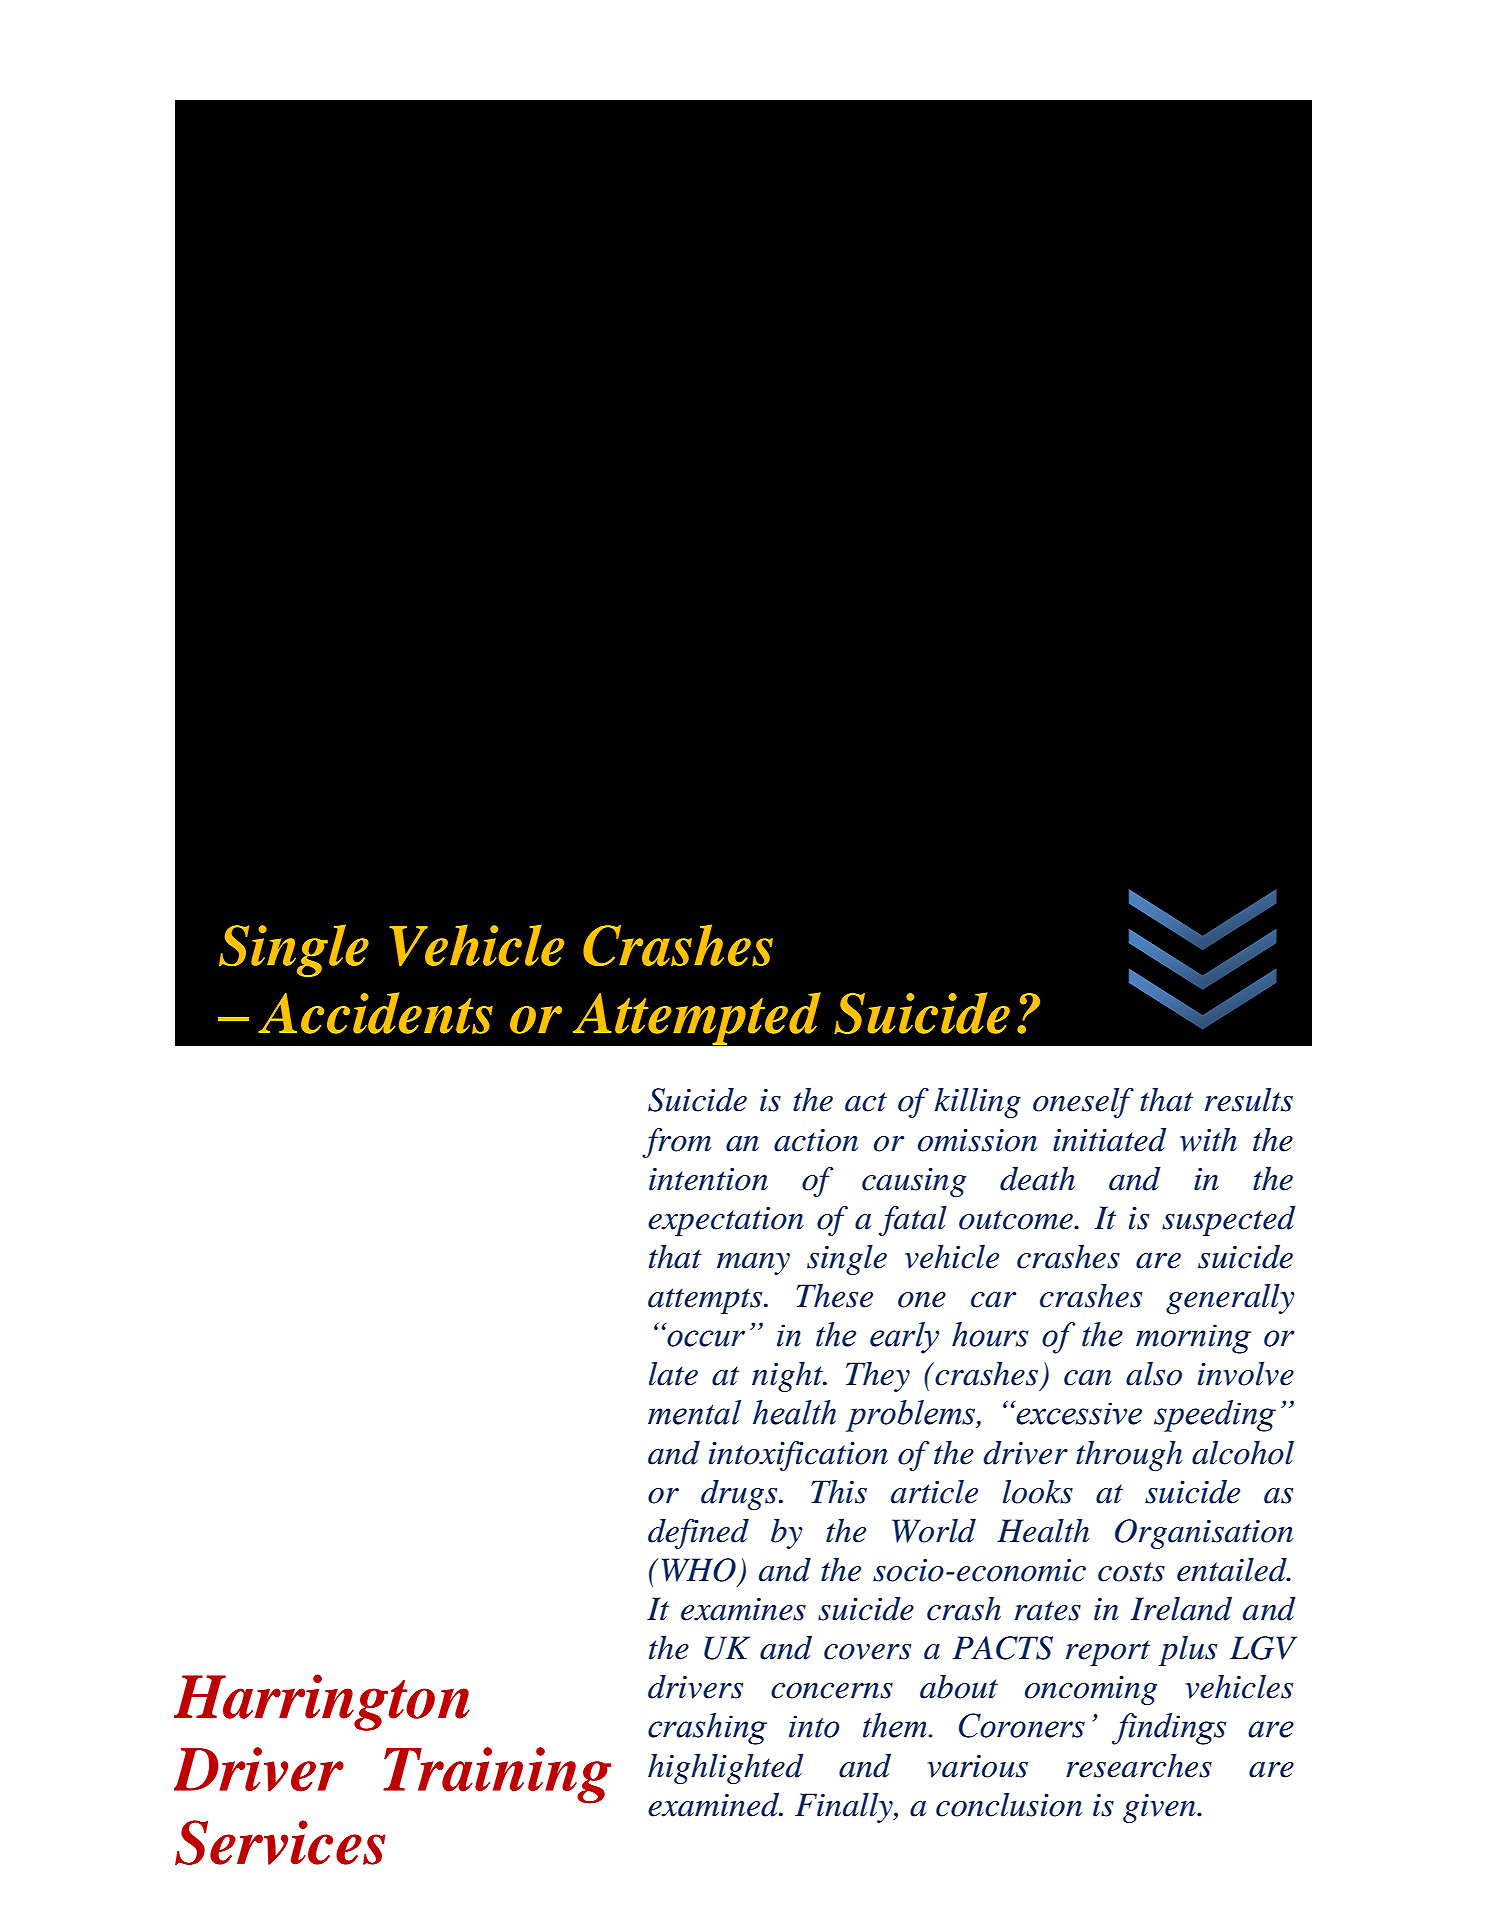 The width and height of the screenshot is (1487, 1925). Describe the element at coordinates (375, 1013) in the screenshot. I see `Accidents` at that location.
